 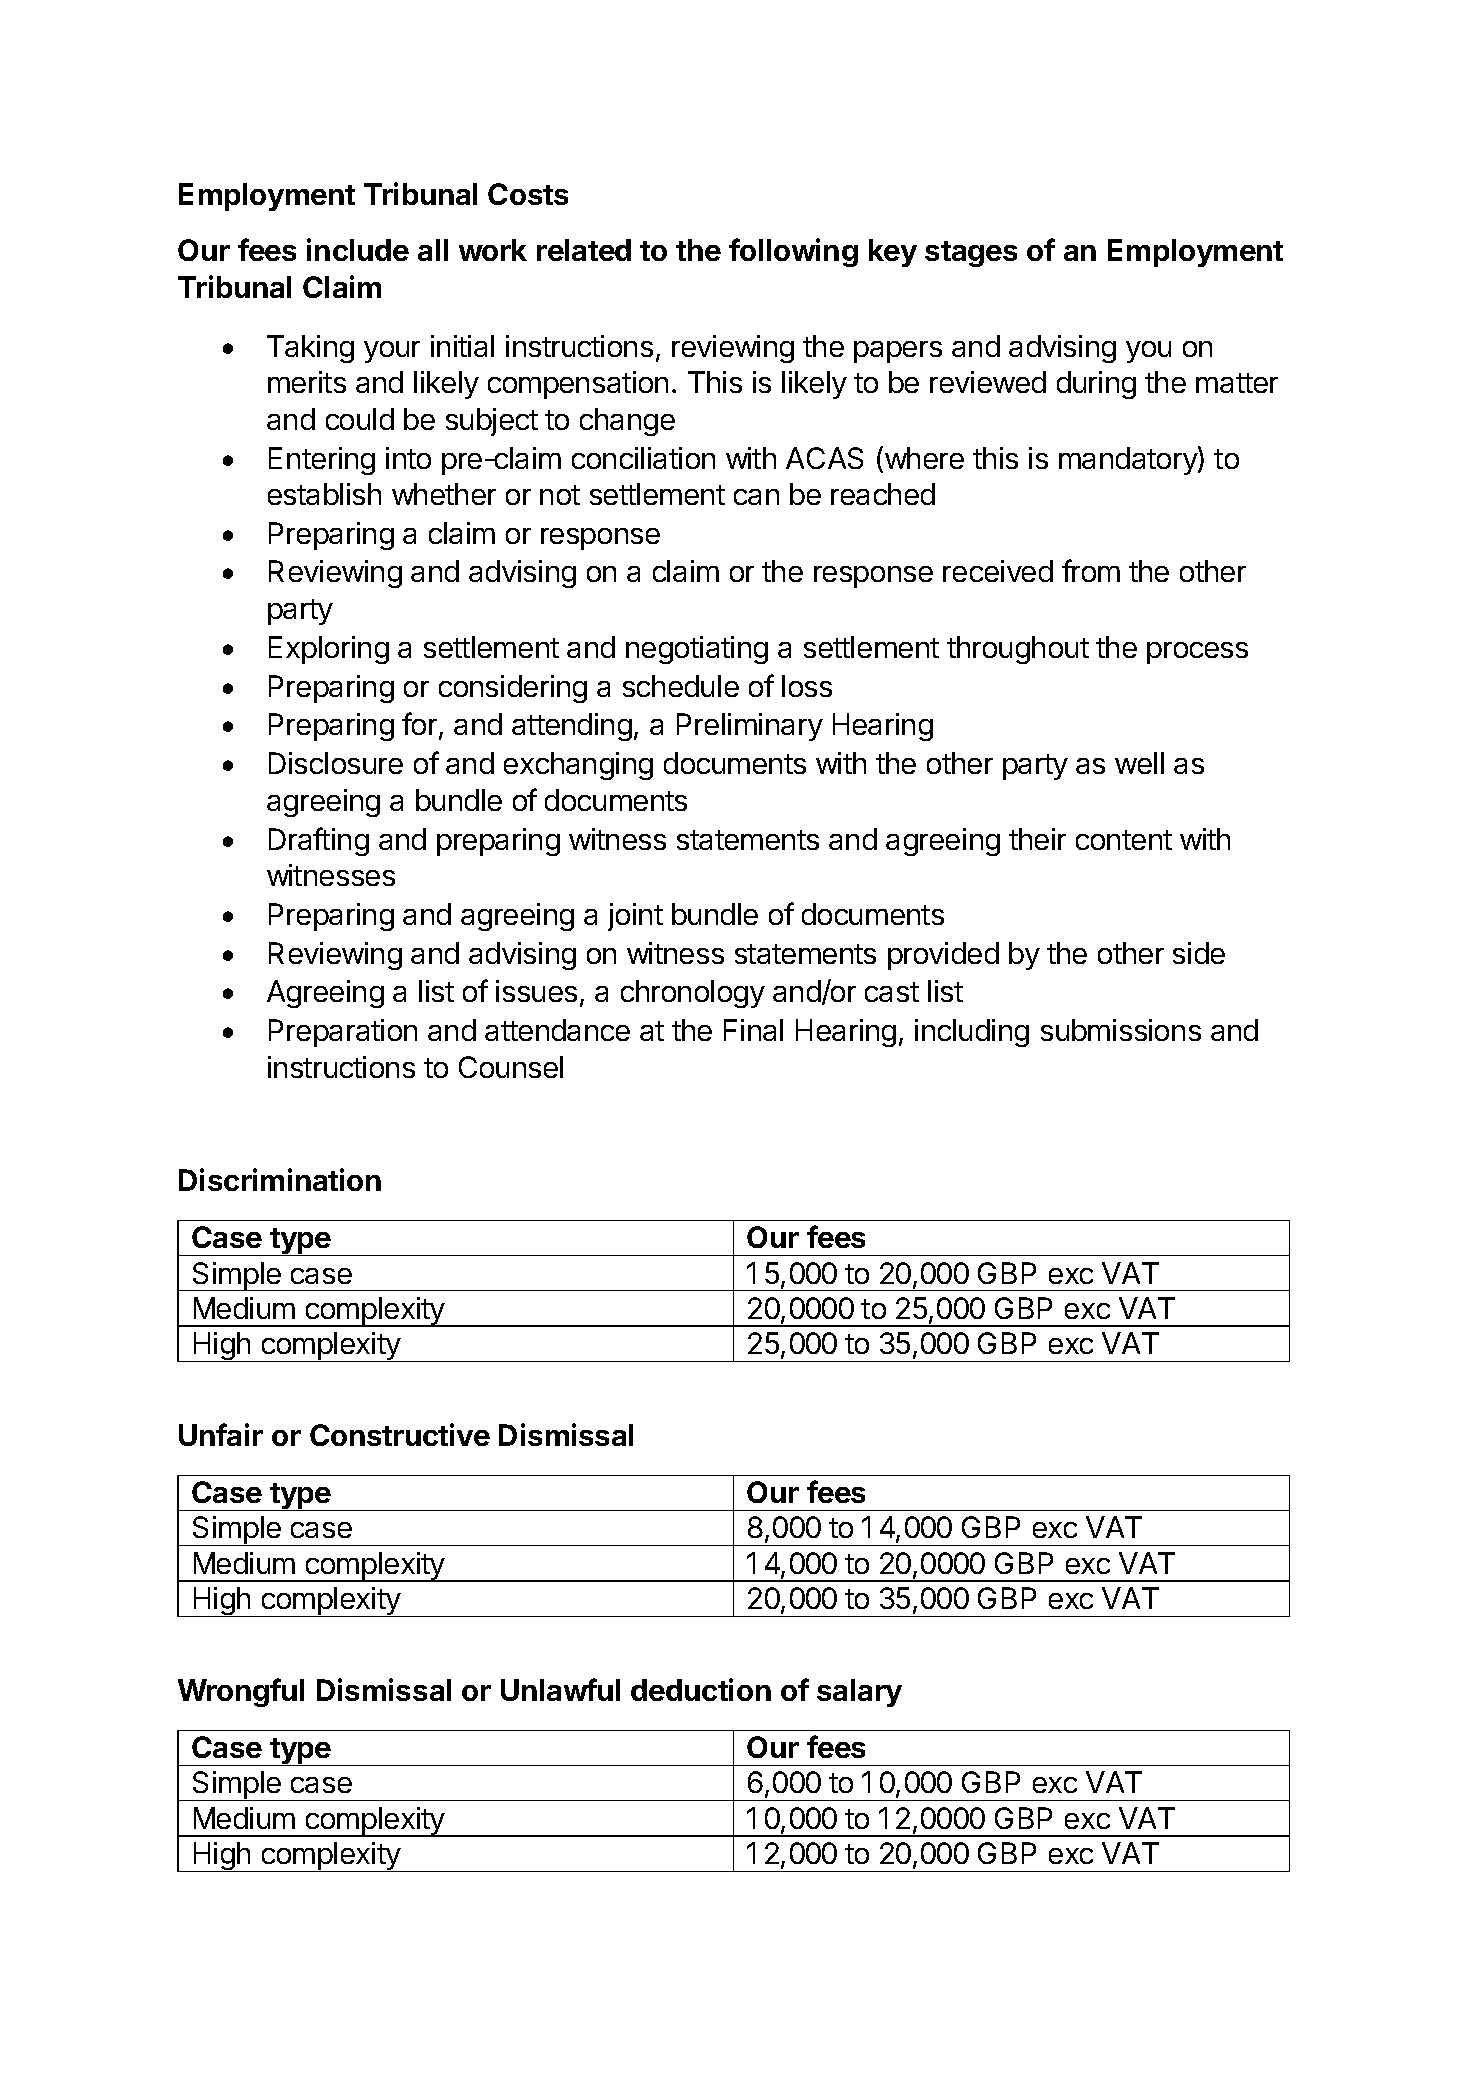 What do you see at coordinates (701, 1689) in the document?
I see `deduction` at bounding box center [701, 1689].
